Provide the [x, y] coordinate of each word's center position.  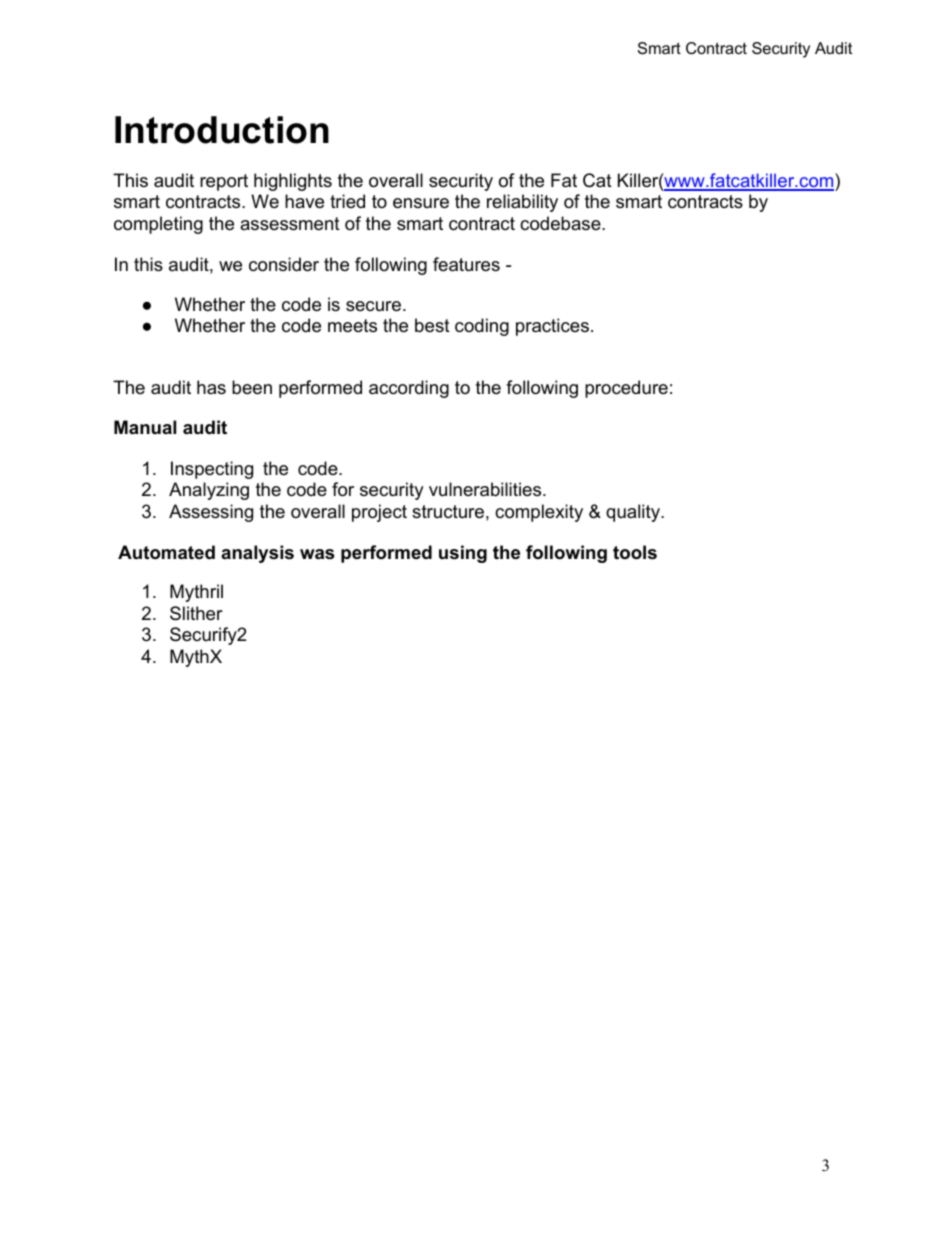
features [466, 264]
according [409, 389]
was [317, 554]
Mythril [196, 593]
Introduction [222, 130]
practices [552, 327]
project [379, 513]
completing [158, 225]
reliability [522, 203]
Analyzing [209, 491]
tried [347, 201]
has [211, 387]
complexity [539, 513]
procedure [626, 389]
